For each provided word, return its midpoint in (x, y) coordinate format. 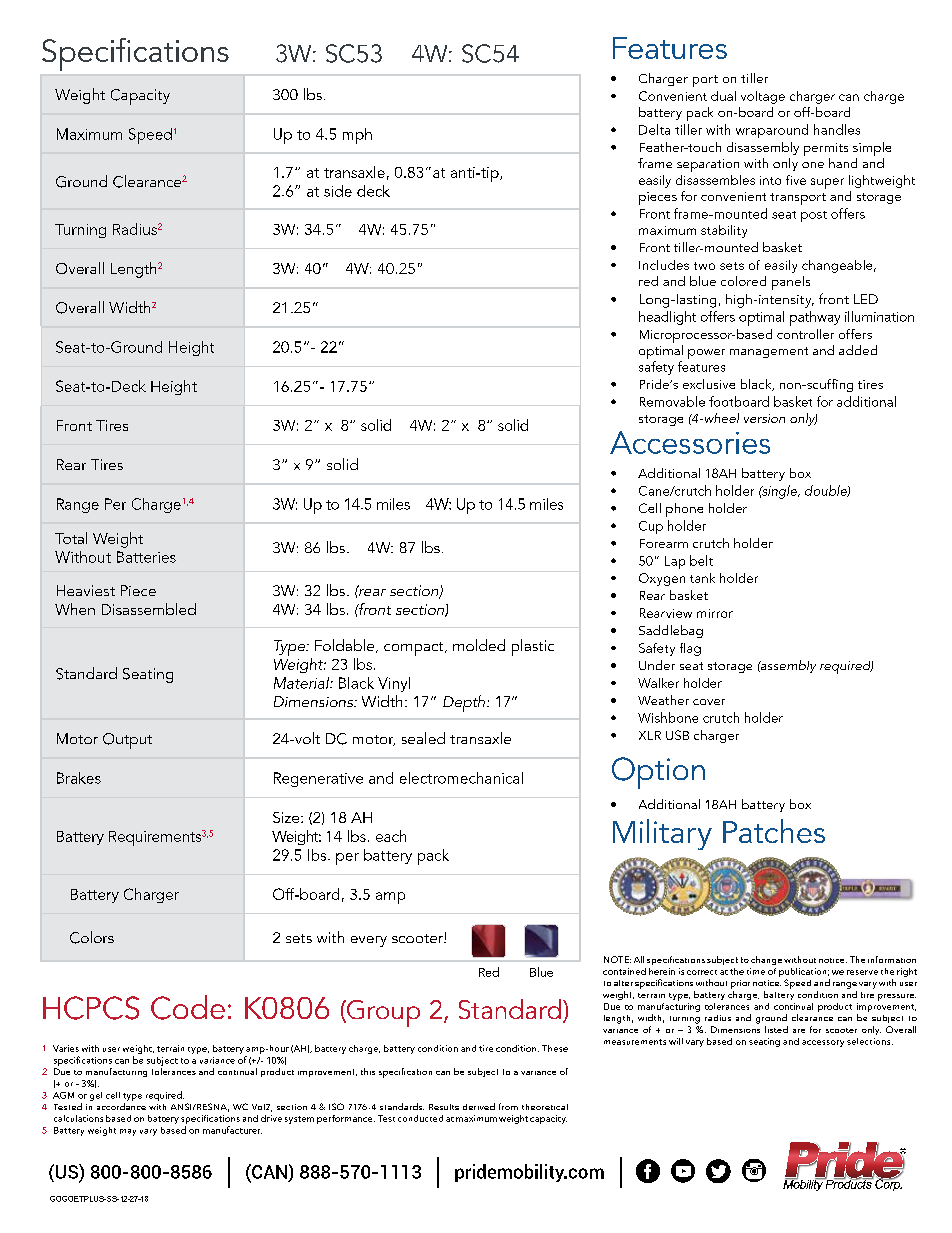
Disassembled (149, 609)
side (338, 191)
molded (479, 645)
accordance (121, 1106)
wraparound (772, 131)
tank (702, 578)
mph (357, 136)
